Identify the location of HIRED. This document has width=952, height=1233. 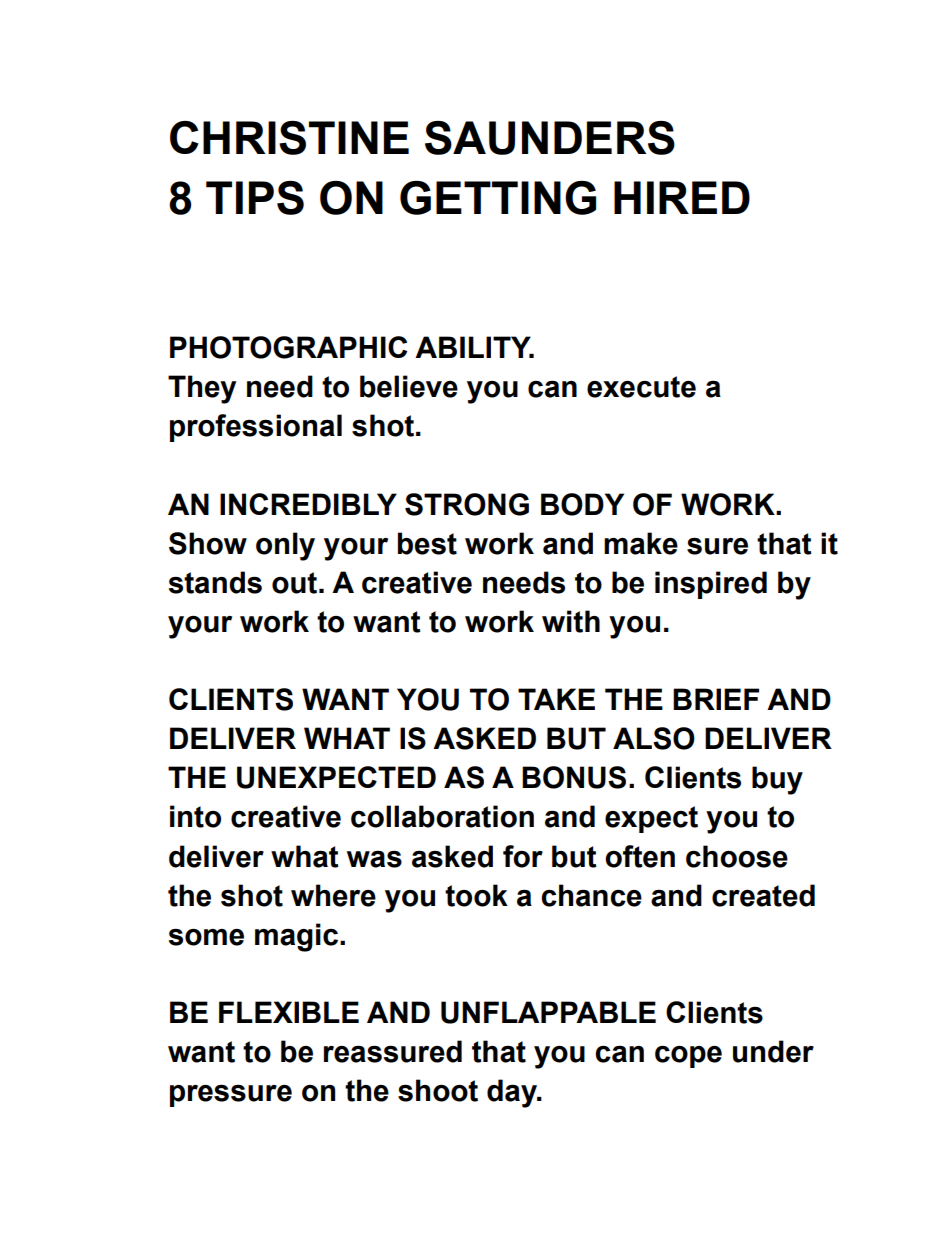
(682, 197).
